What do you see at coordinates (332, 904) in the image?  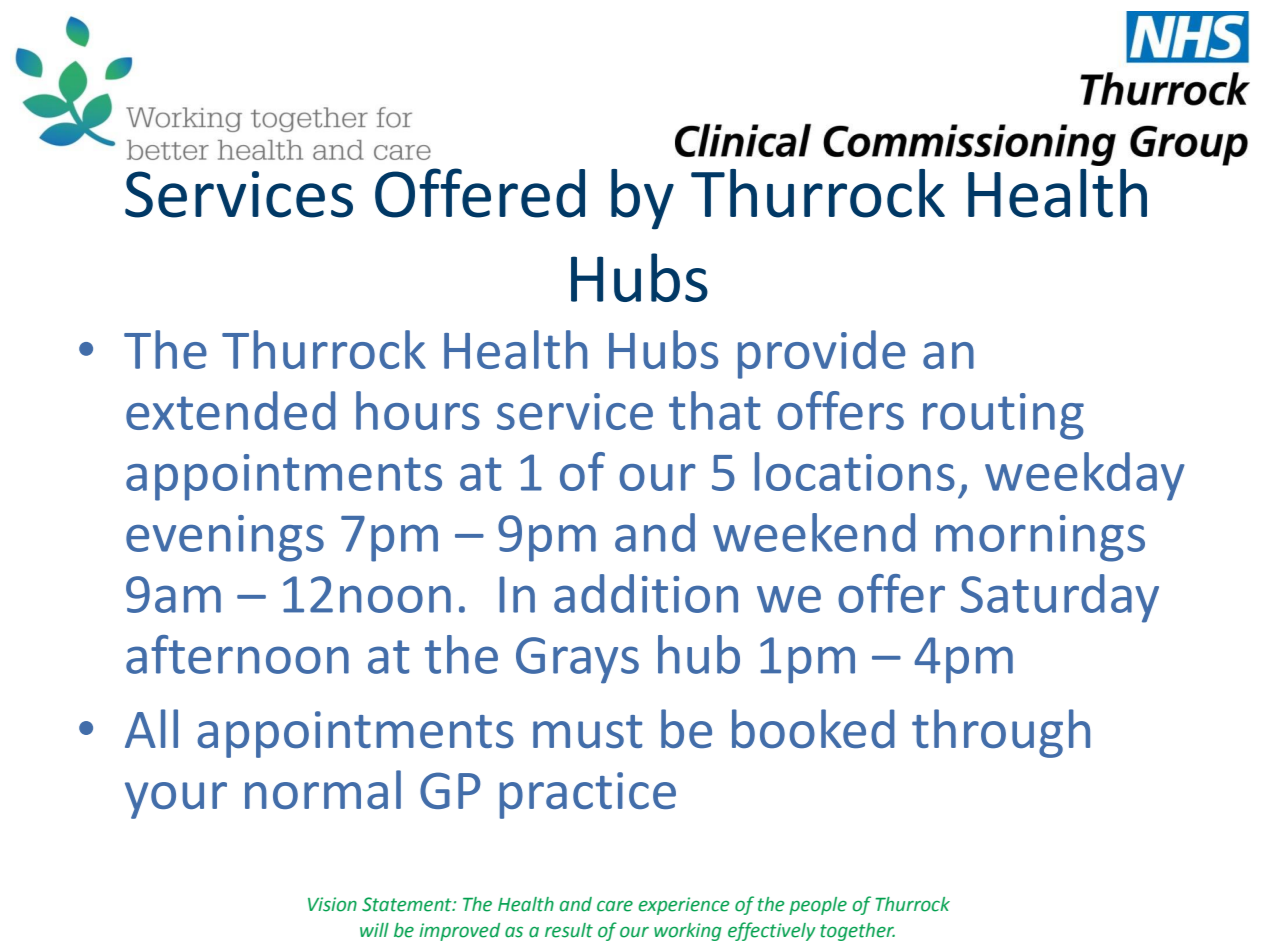 I see `Vision` at bounding box center [332, 904].
